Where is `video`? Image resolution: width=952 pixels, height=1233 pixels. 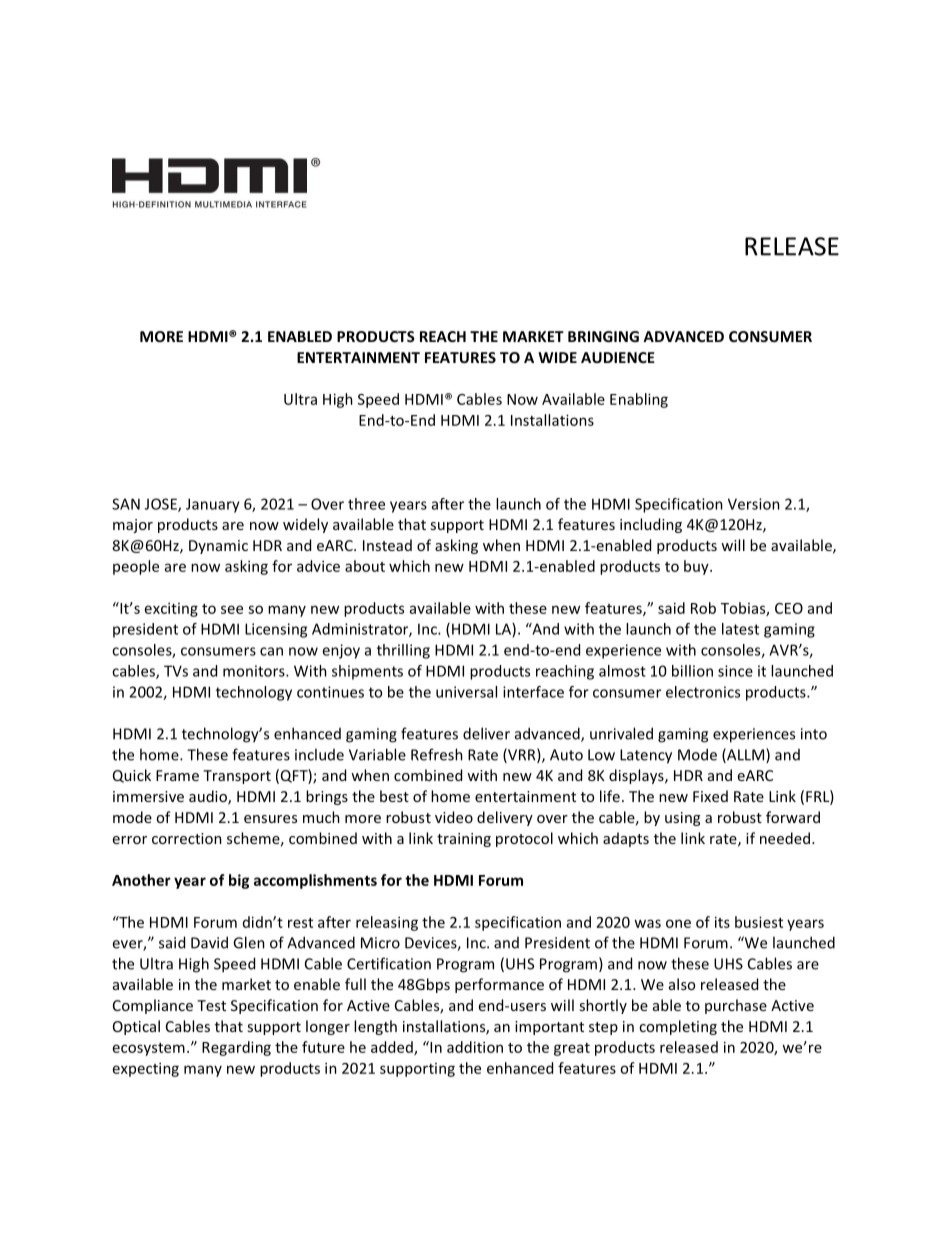 video is located at coordinates (454, 817).
